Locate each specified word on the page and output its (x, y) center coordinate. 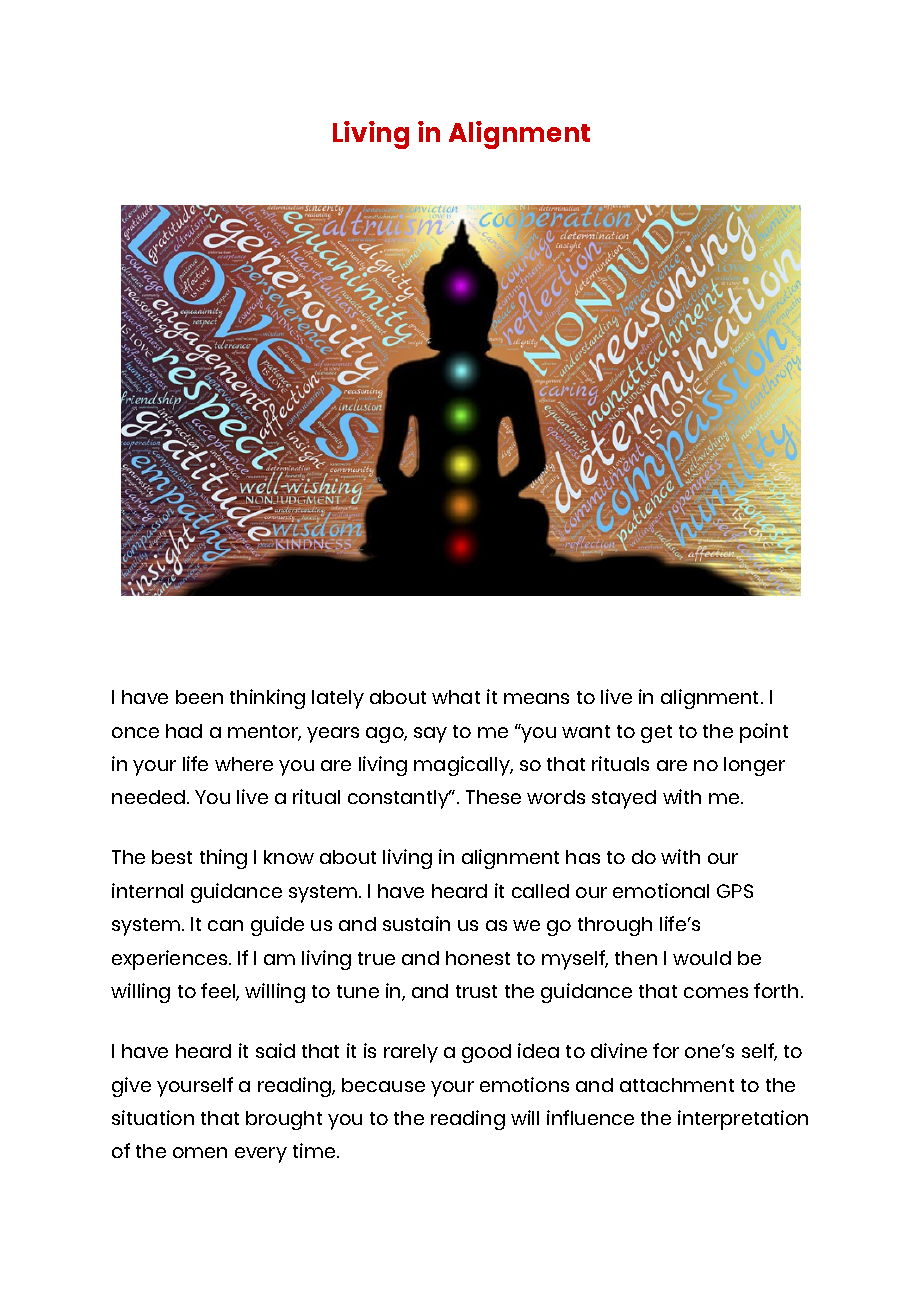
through (615, 926)
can (225, 925)
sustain (416, 923)
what (456, 697)
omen (200, 1152)
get (656, 734)
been (199, 697)
